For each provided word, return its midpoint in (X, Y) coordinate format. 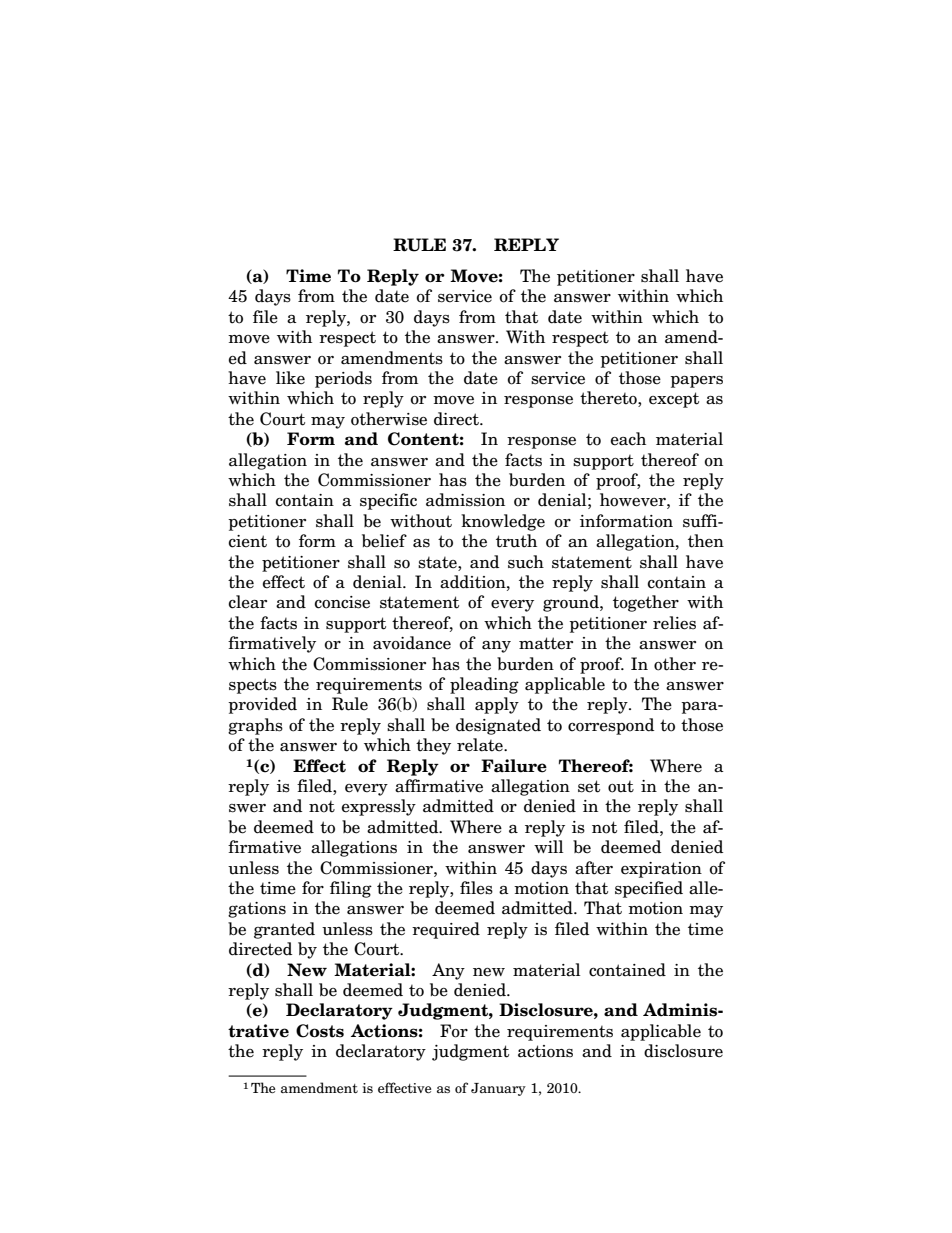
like (290, 378)
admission (465, 500)
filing (351, 889)
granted (284, 930)
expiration (661, 870)
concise (342, 602)
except (674, 400)
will (549, 846)
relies (674, 623)
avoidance (412, 643)
